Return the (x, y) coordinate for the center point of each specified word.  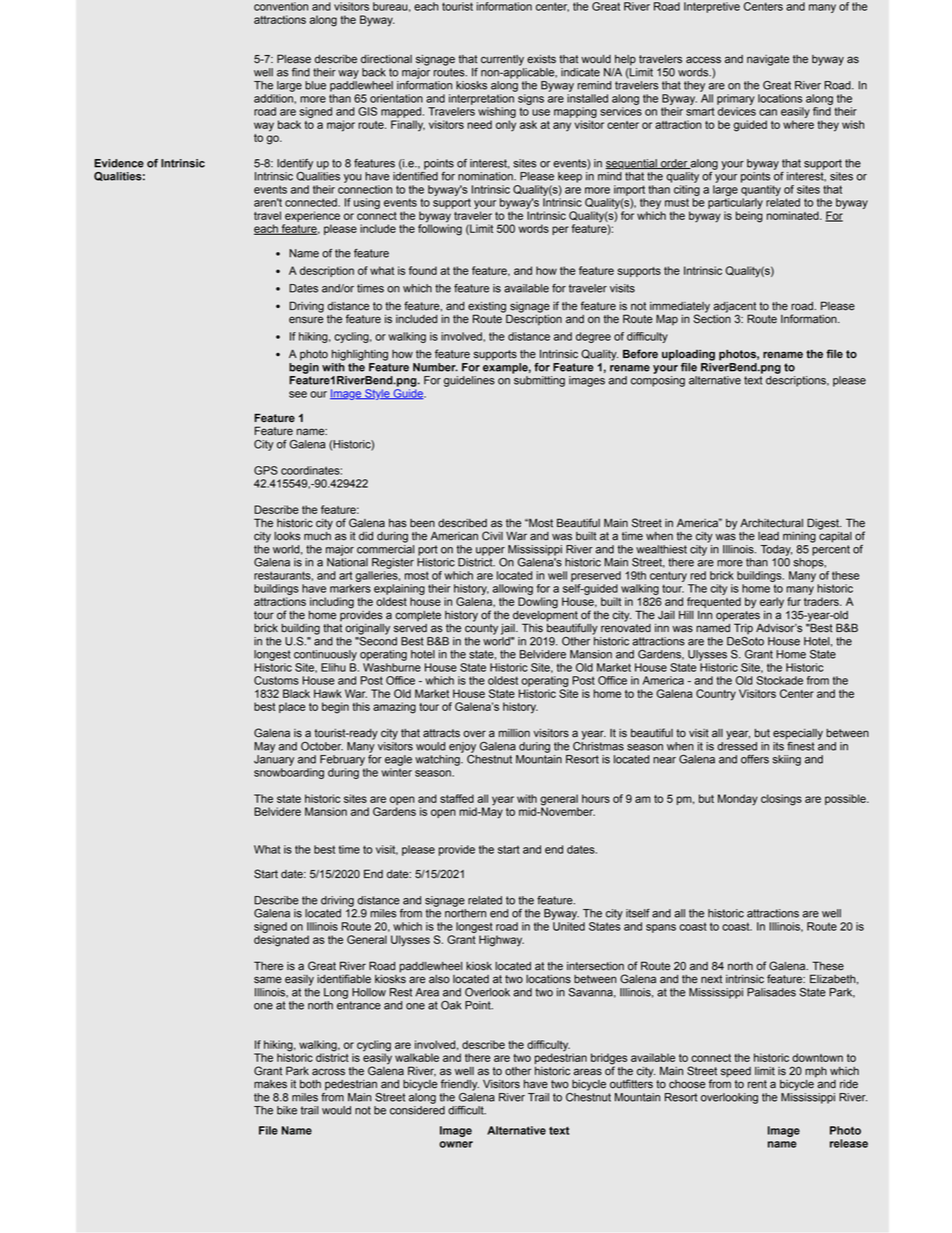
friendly (460, 1085)
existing (488, 308)
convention (281, 6)
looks (287, 536)
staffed (457, 798)
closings (781, 800)
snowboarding (289, 773)
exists (541, 59)
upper (490, 551)
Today (776, 550)
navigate (768, 60)
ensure (306, 320)
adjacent (734, 308)
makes (270, 1084)
